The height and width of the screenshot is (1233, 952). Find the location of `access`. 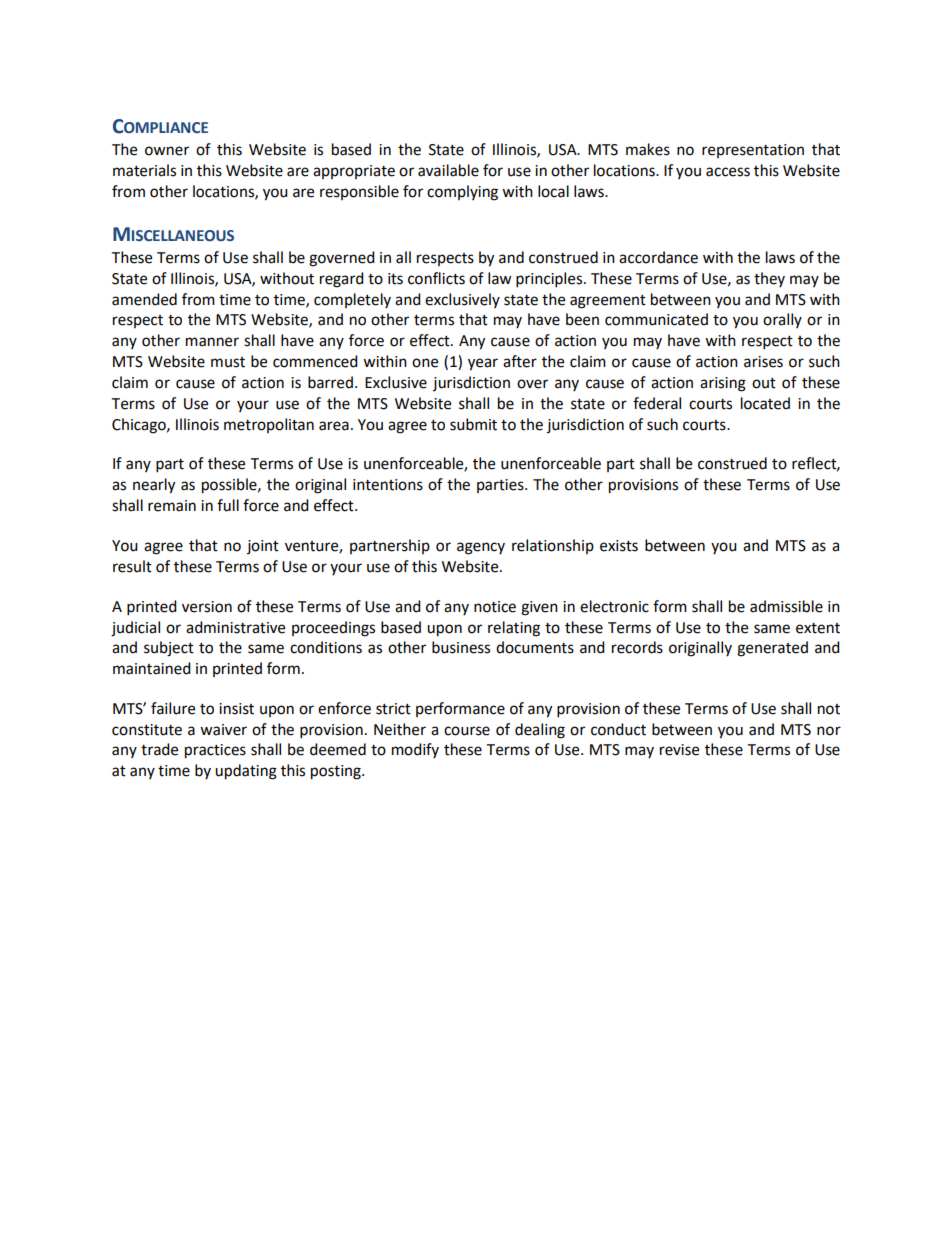

access is located at coordinates (728, 172).
